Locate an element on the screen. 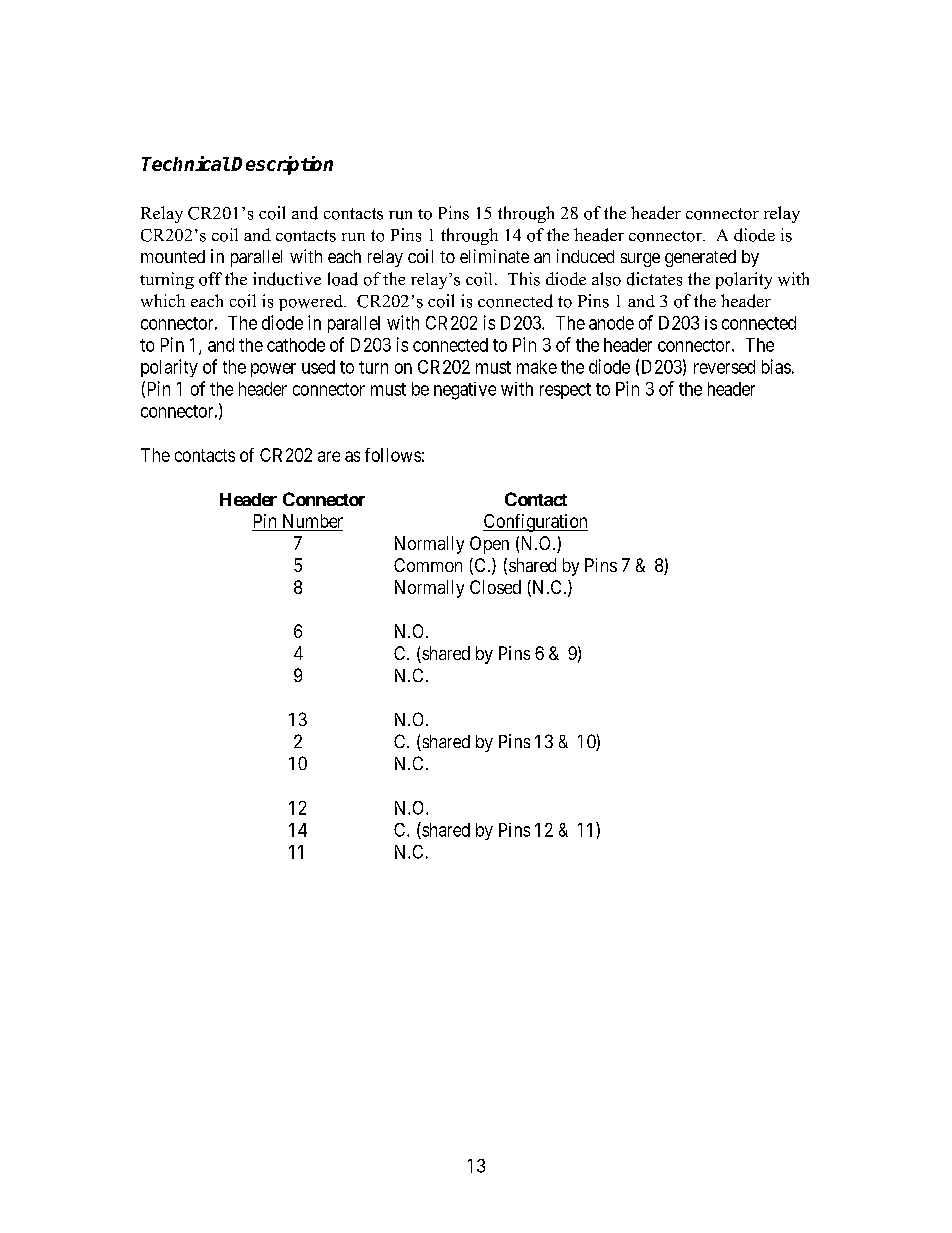 This screenshot has height=1233, width=952. generated is located at coordinates (700, 258).
